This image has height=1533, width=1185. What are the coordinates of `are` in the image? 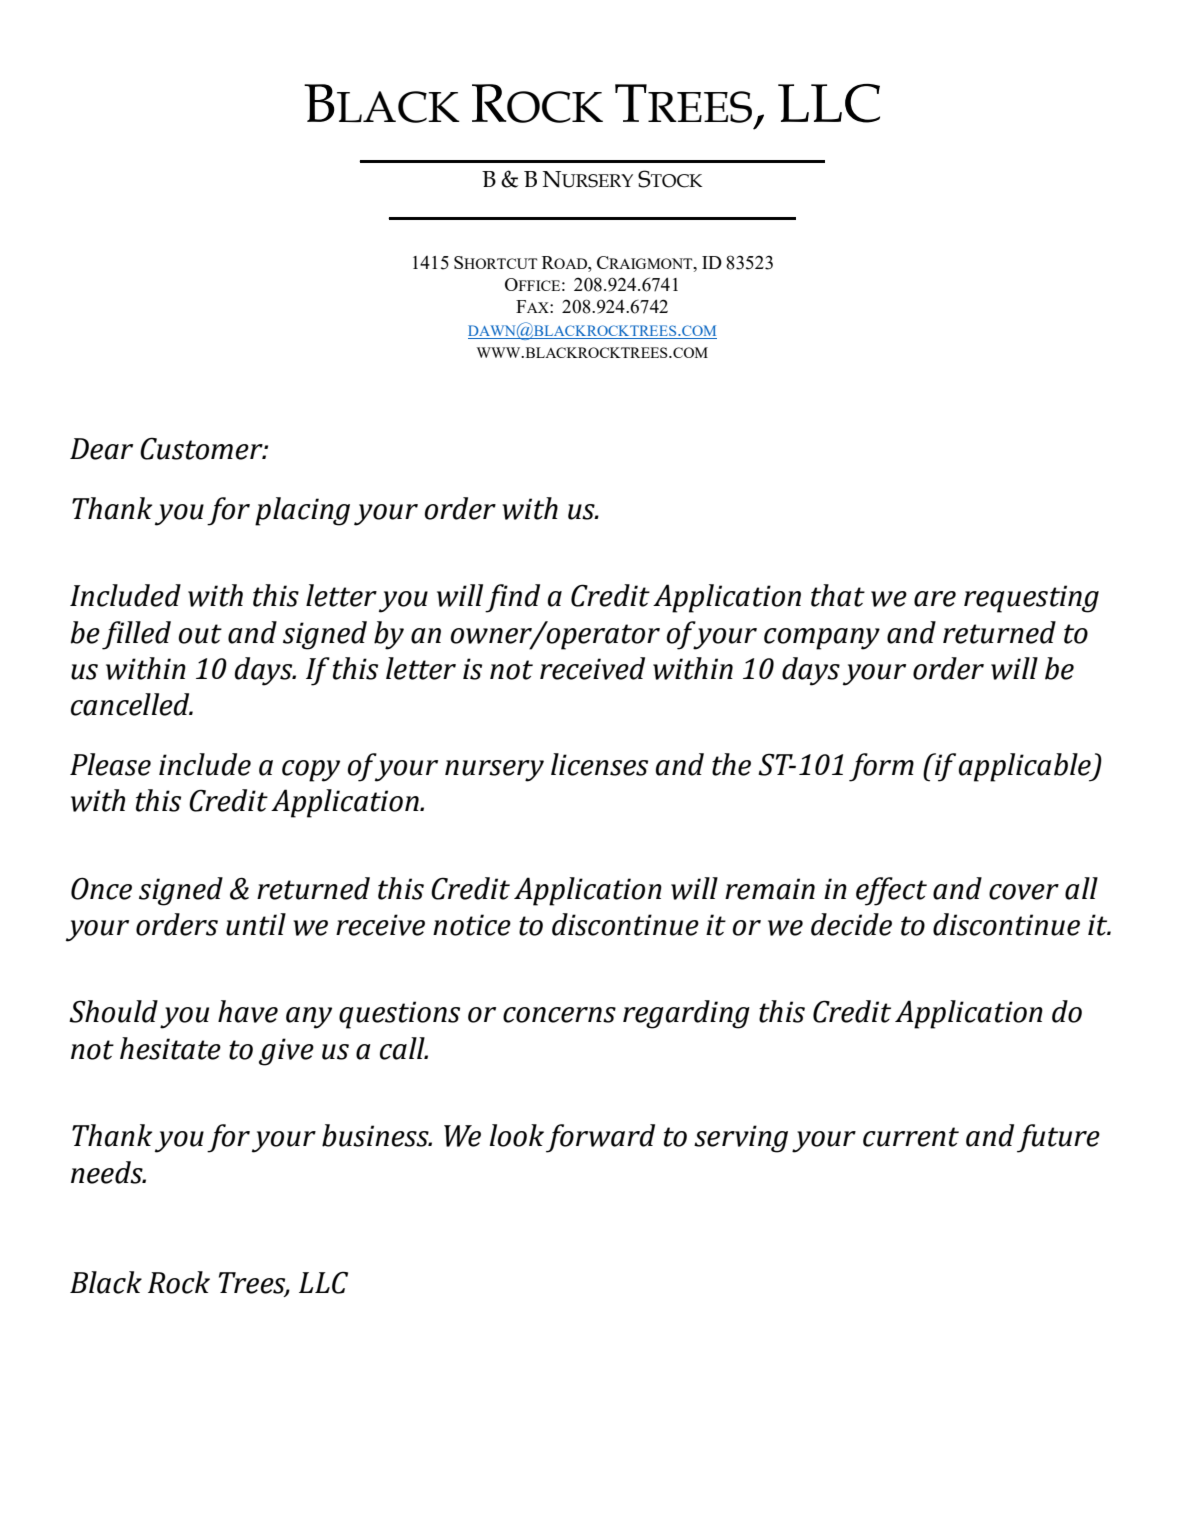 It's located at (935, 599).
